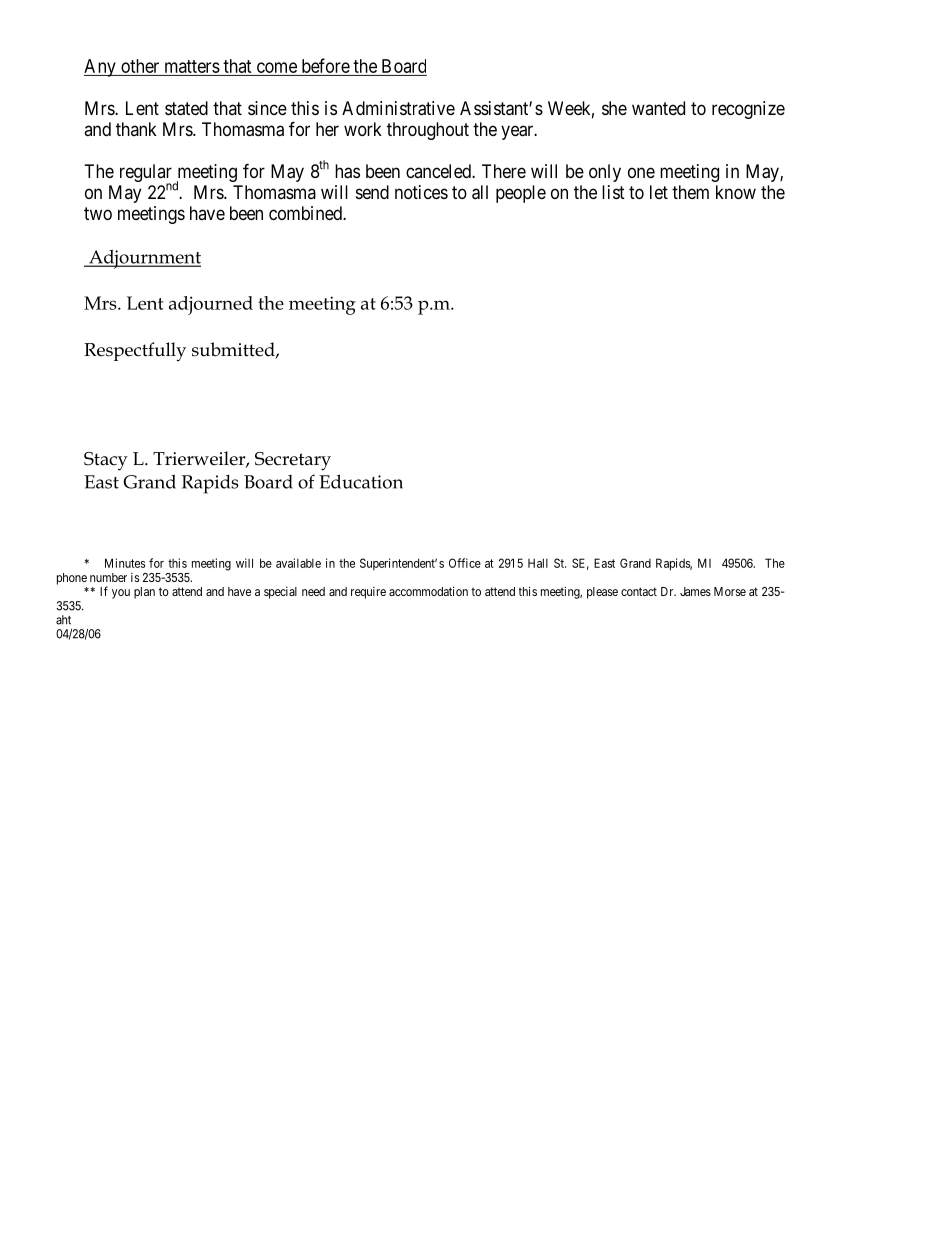 This page has width=952, height=1233. Describe the element at coordinates (538, 563) in the page. I see `Hall` at that location.
